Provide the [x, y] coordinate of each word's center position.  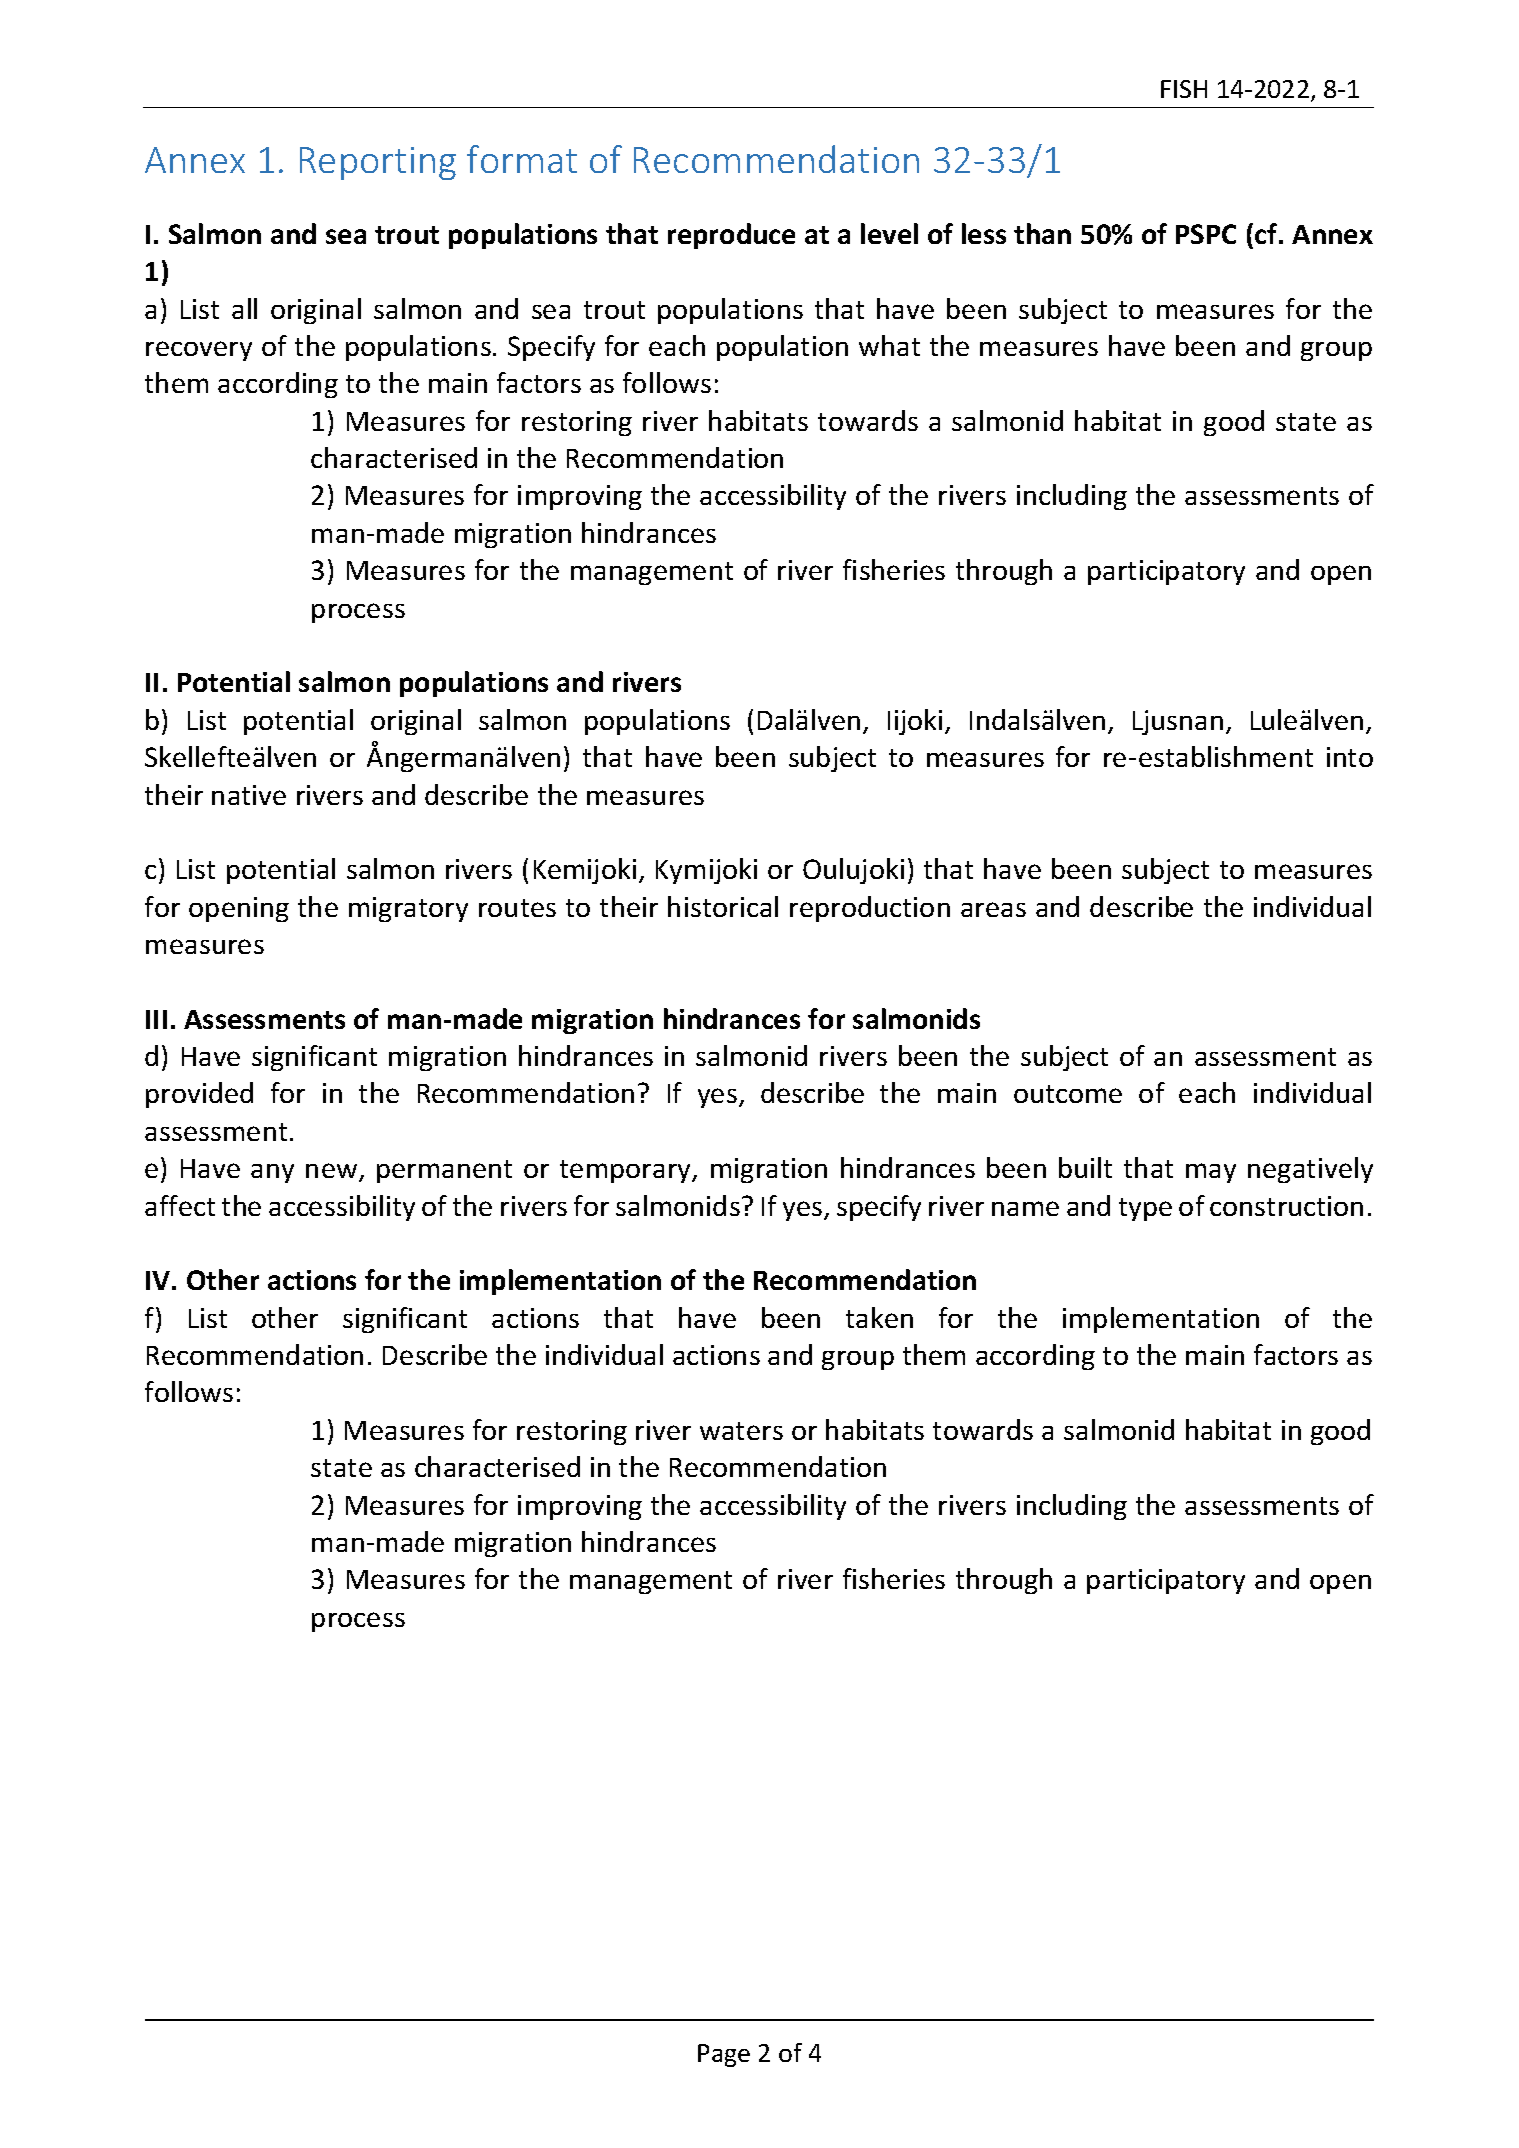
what [889, 345]
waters [741, 1431]
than [1042, 233]
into [1350, 757]
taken [879, 1317]
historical [723, 906]
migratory [408, 909]
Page [724, 2055]
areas [993, 909]
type [1145, 1209]
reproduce [731, 236]
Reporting [378, 163]
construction [1286, 1206]
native [249, 795]
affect [180, 1205]
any [272, 1173]
